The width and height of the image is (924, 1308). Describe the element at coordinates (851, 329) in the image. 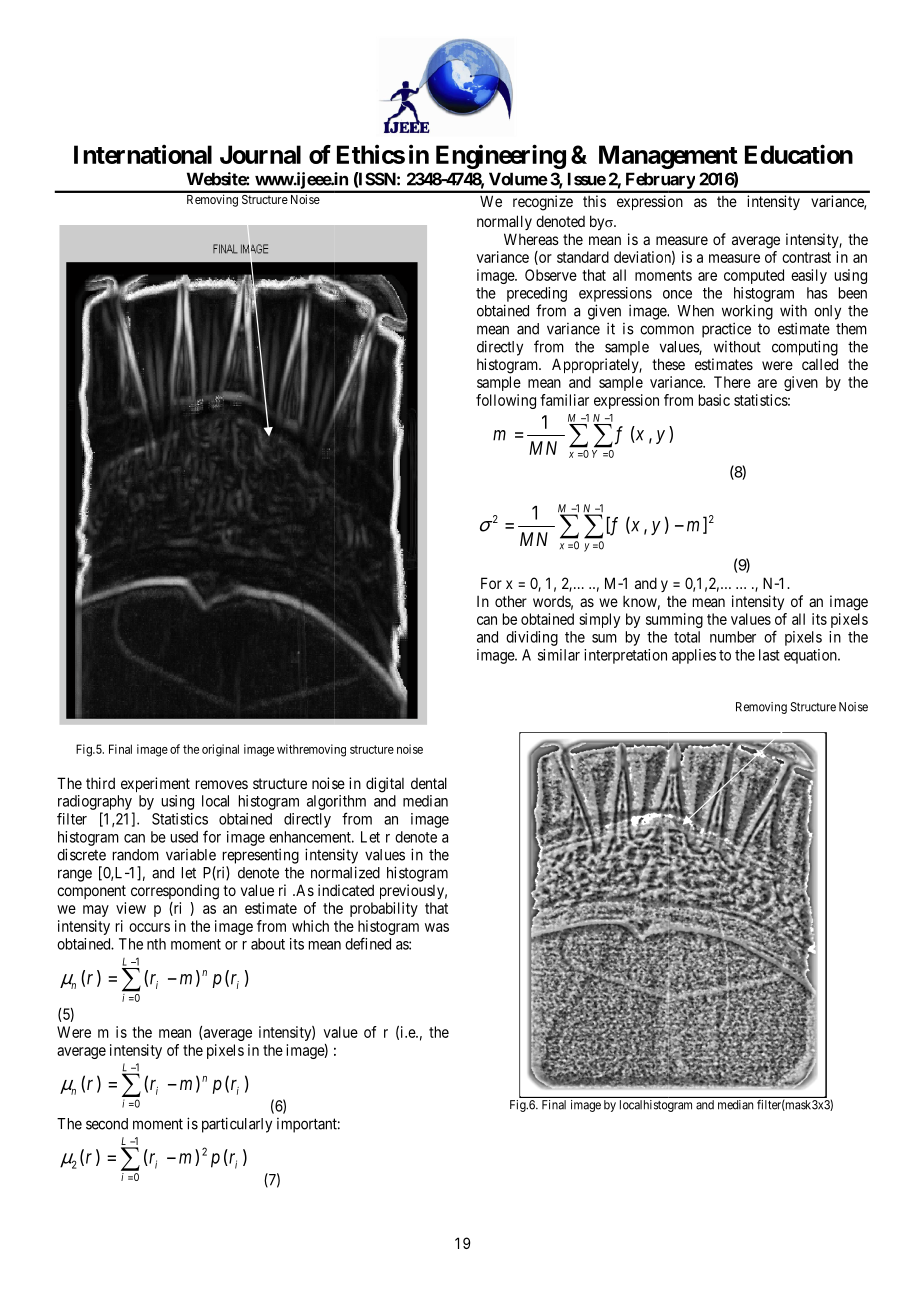

I see `them` at that location.
